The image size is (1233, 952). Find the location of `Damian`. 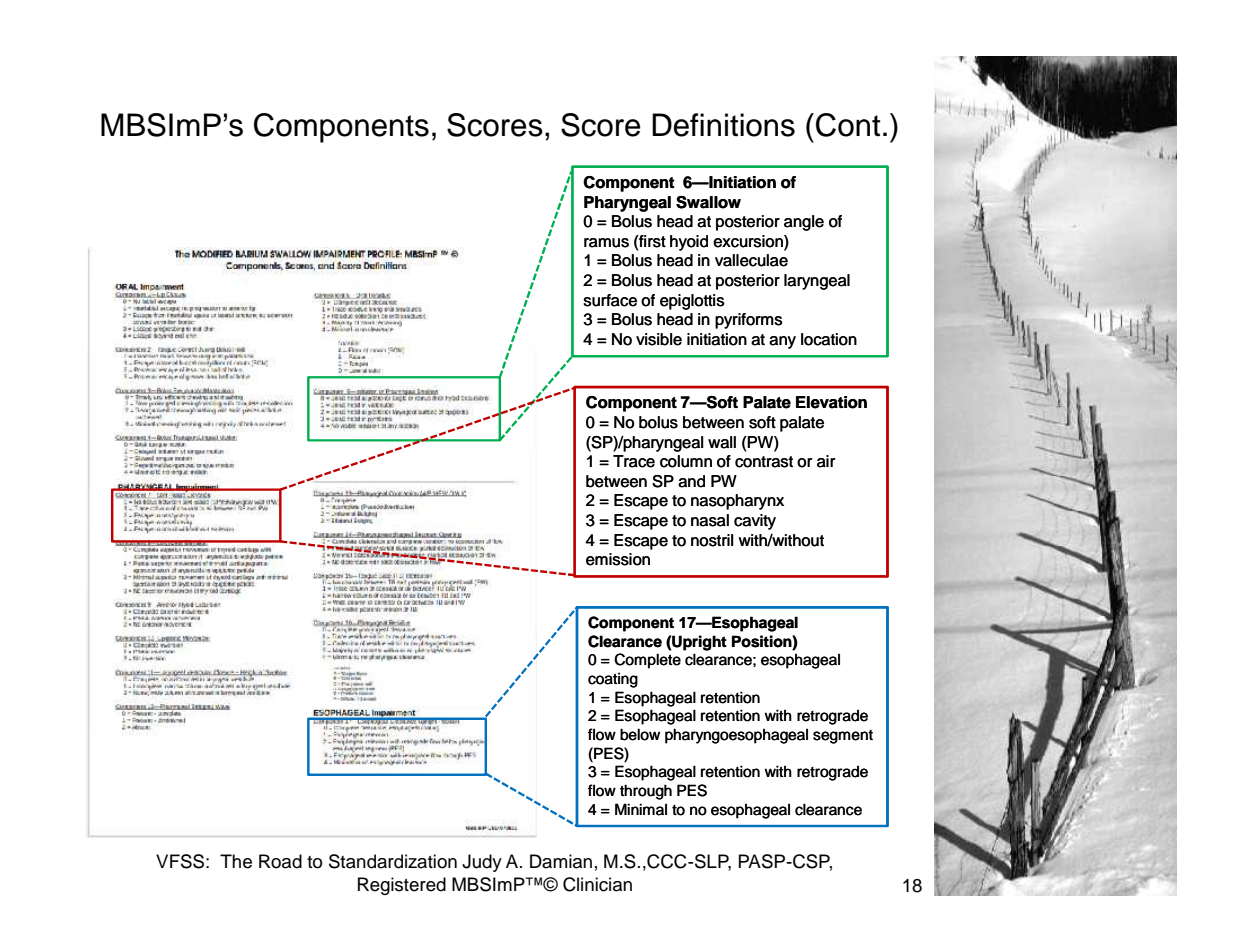

Damian is located at coordinates (561, 861).
